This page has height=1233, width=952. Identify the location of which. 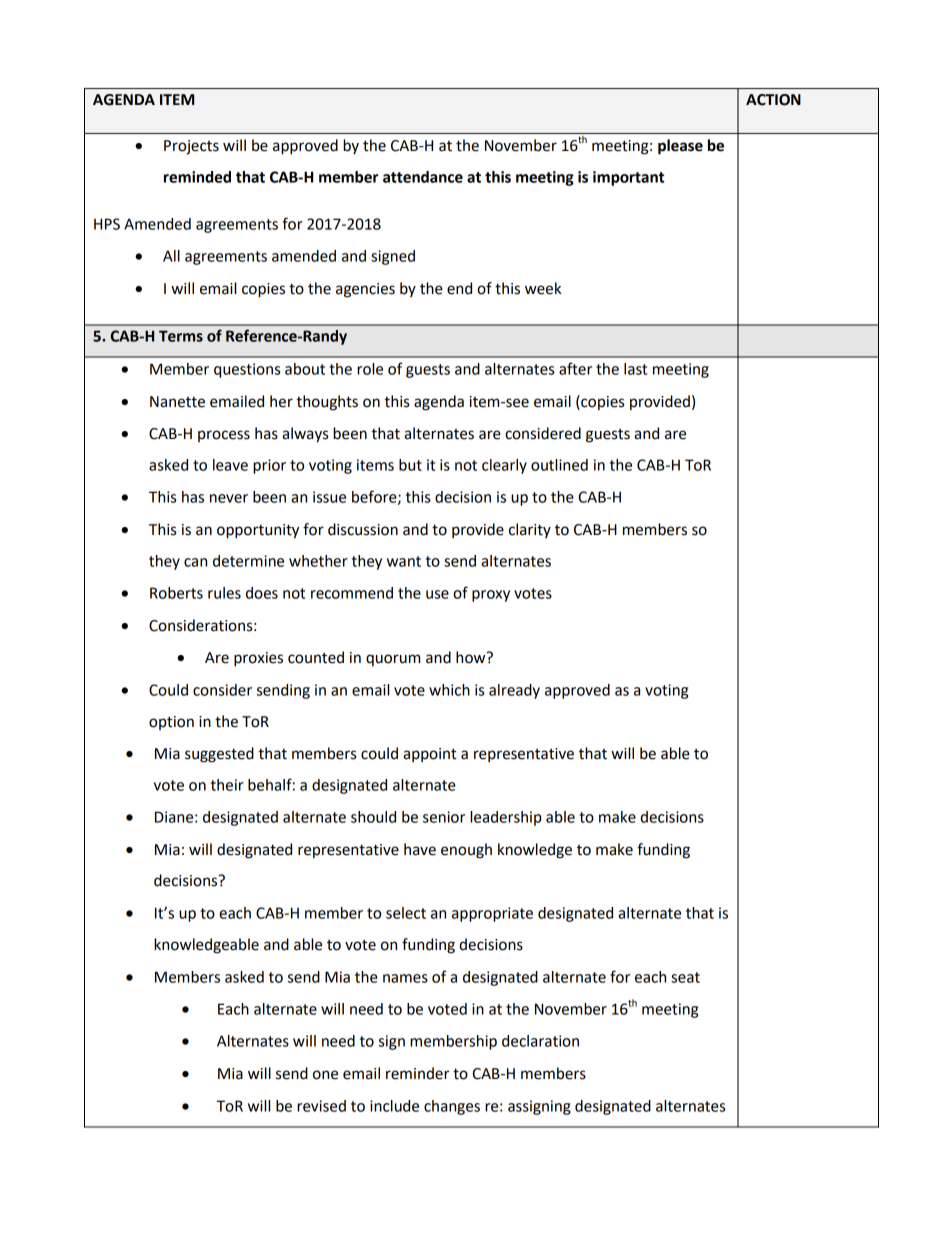
(449, 690).
